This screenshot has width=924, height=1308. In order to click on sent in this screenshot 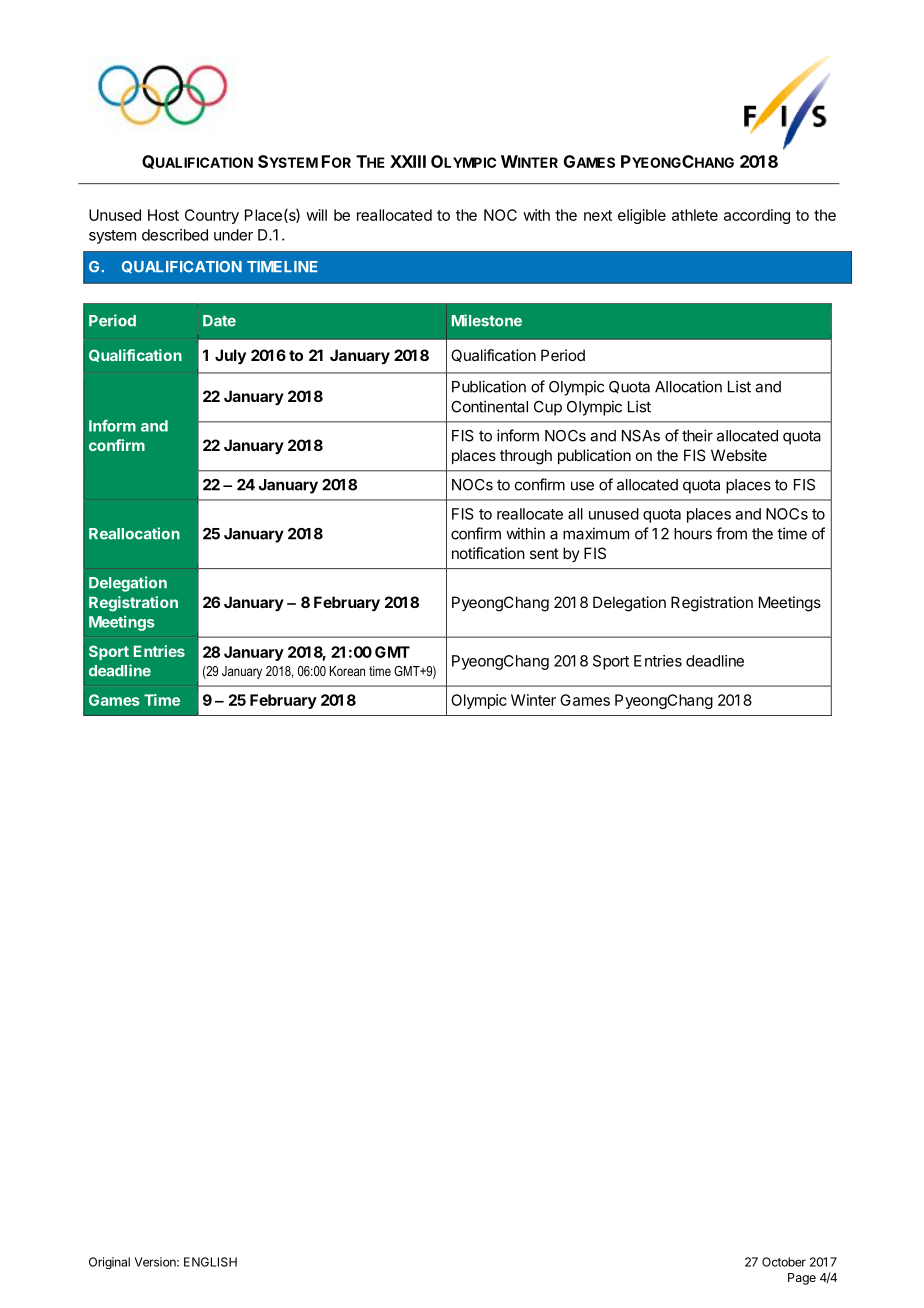, I will do `click(544, 553)`.
